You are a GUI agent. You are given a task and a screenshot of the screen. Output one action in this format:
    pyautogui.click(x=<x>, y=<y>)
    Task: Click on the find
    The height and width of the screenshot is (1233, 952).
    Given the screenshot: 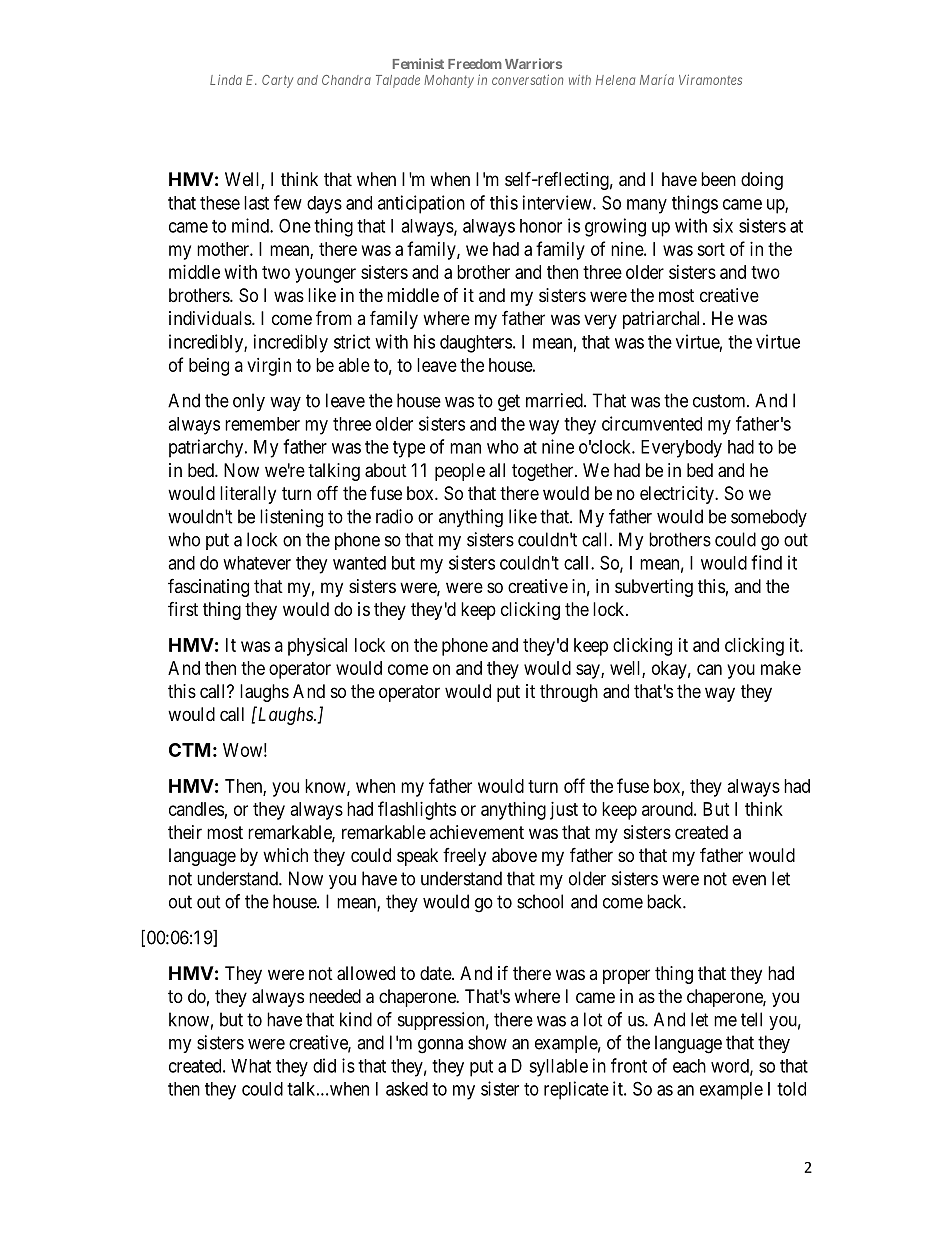 What is the action you would take?
    pyautogui.click(x=766, y=562)
